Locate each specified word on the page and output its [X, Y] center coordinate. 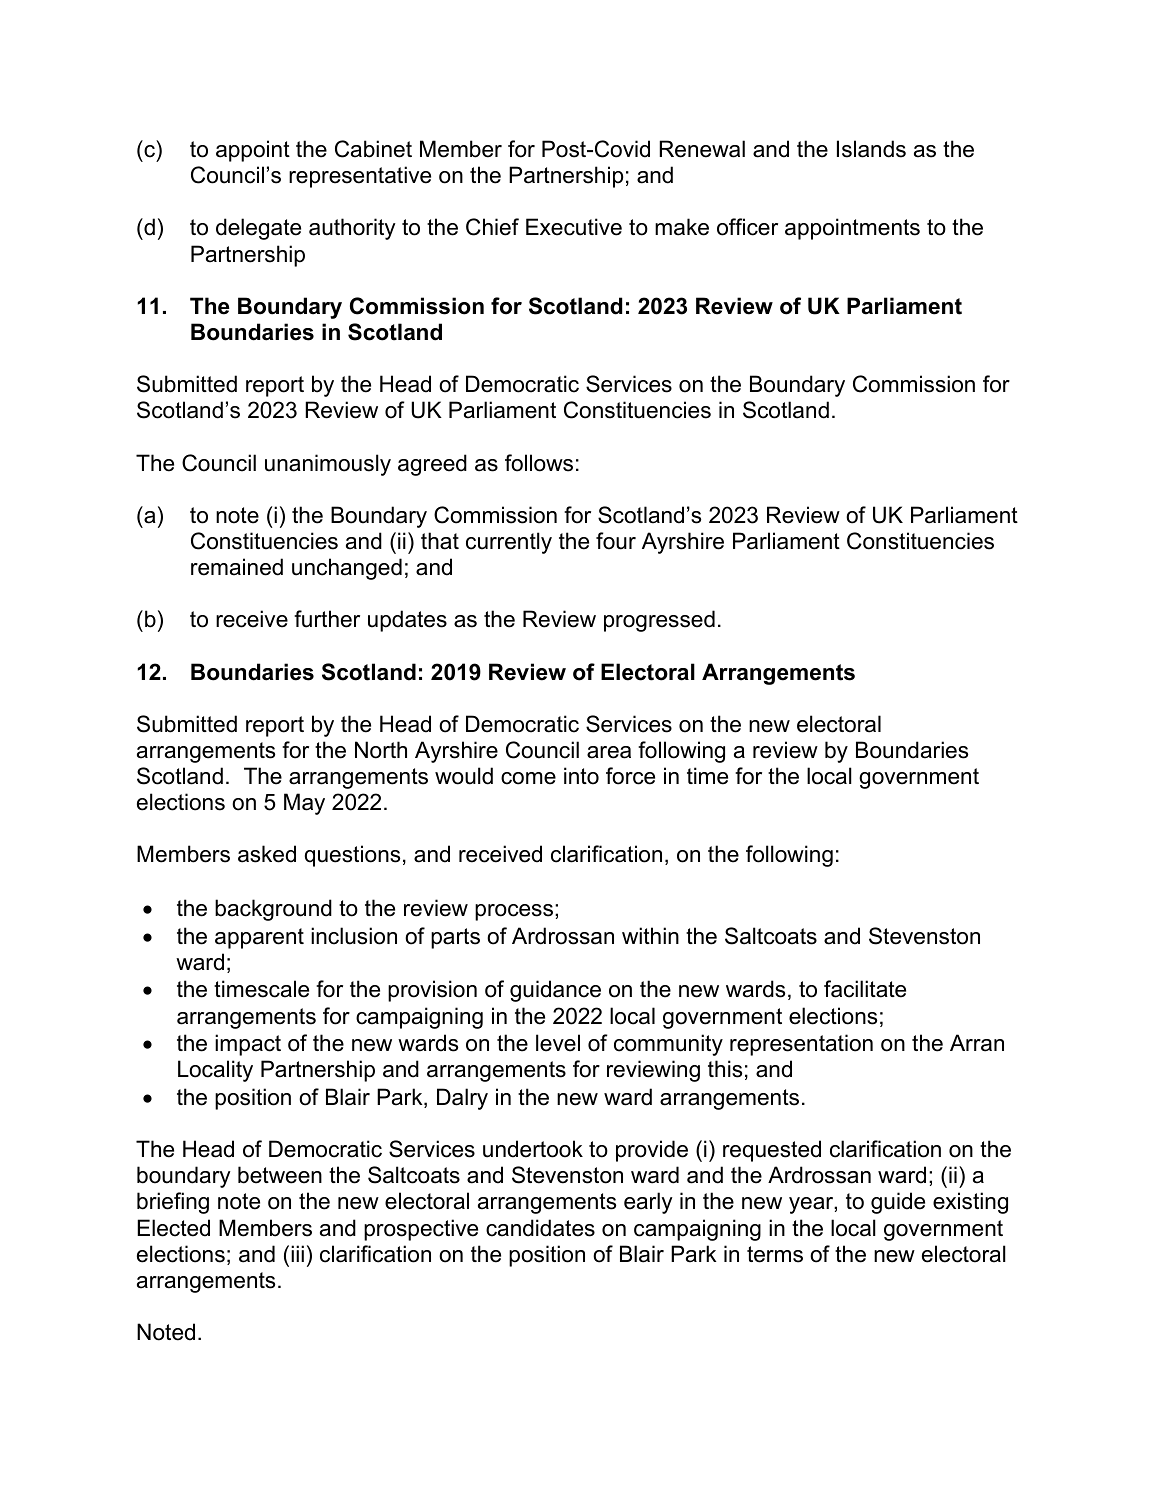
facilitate [865, 989]
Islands [871, 149]
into [581, 776]
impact [248, 1045]
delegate [258, 229]
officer [747, 227]
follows [539, 463]
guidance [555, 991]
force [630, 776]
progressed [659, 621]
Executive [574, 227]
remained [237, 567]
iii [297, 1253]
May [304, 804]
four [616, 541]
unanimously [328, 465]
